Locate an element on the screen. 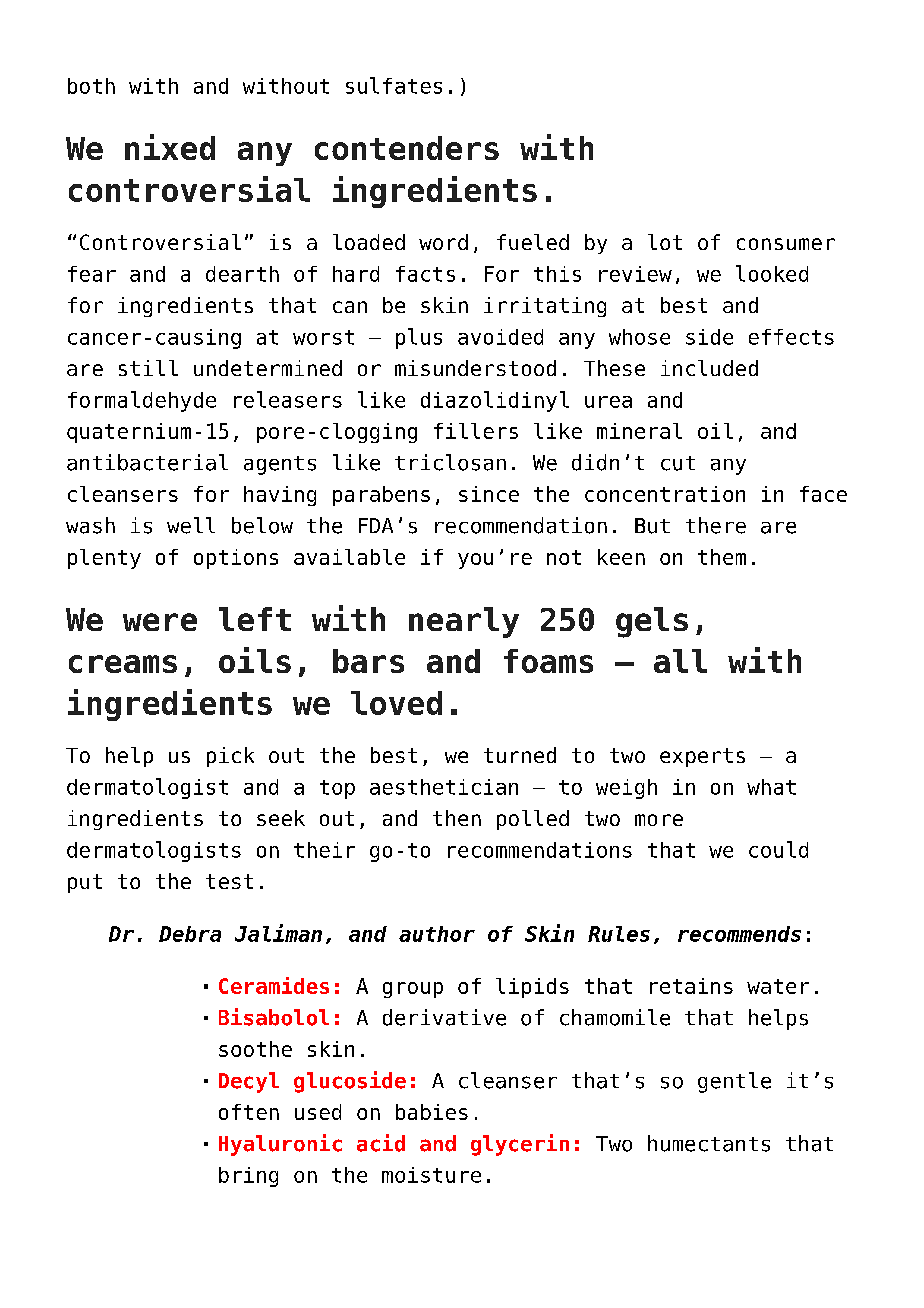 This screenshot has height=1308, width=924. contenders is located at coordinates (407, 148).
